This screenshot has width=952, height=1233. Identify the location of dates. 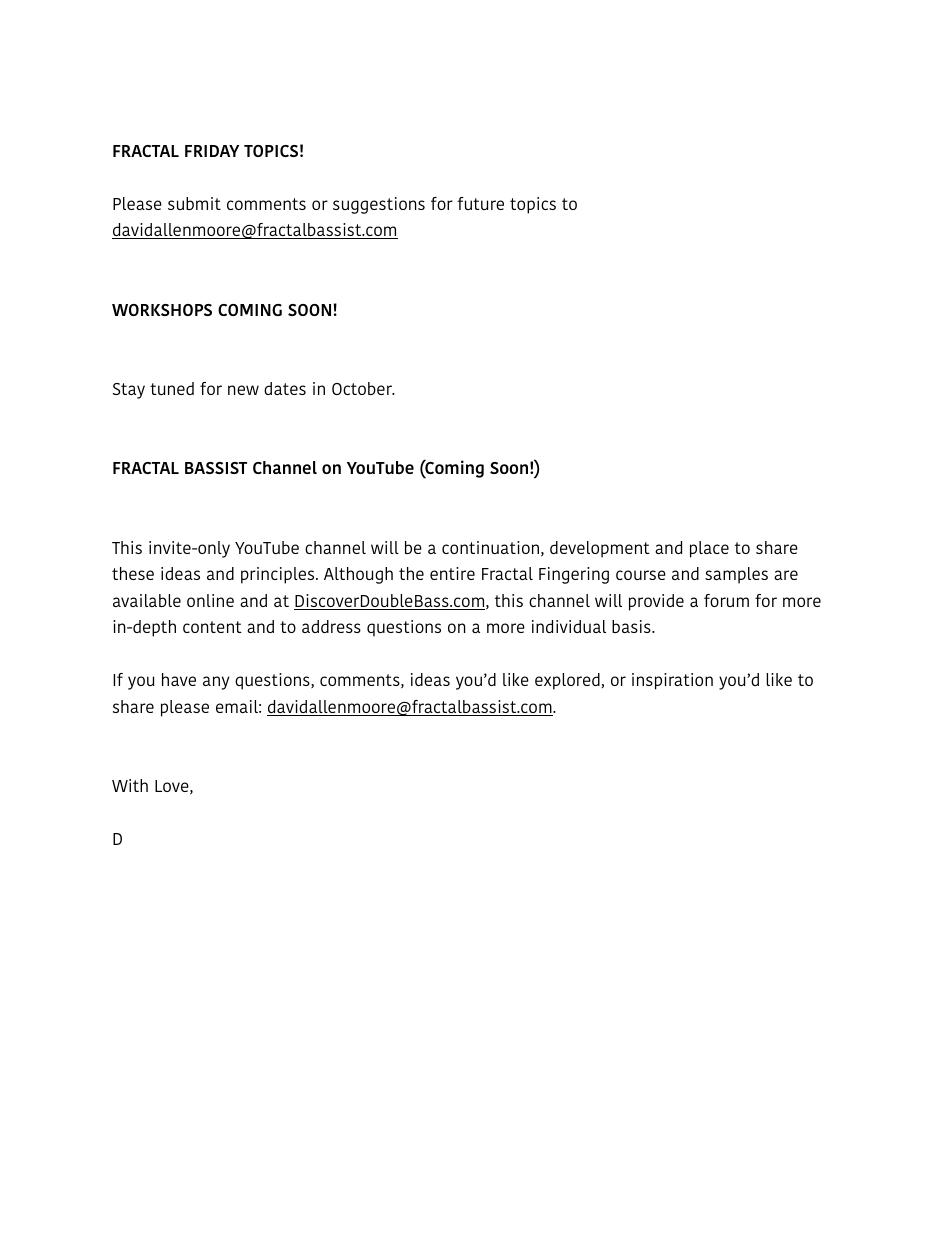
(285, 388).
